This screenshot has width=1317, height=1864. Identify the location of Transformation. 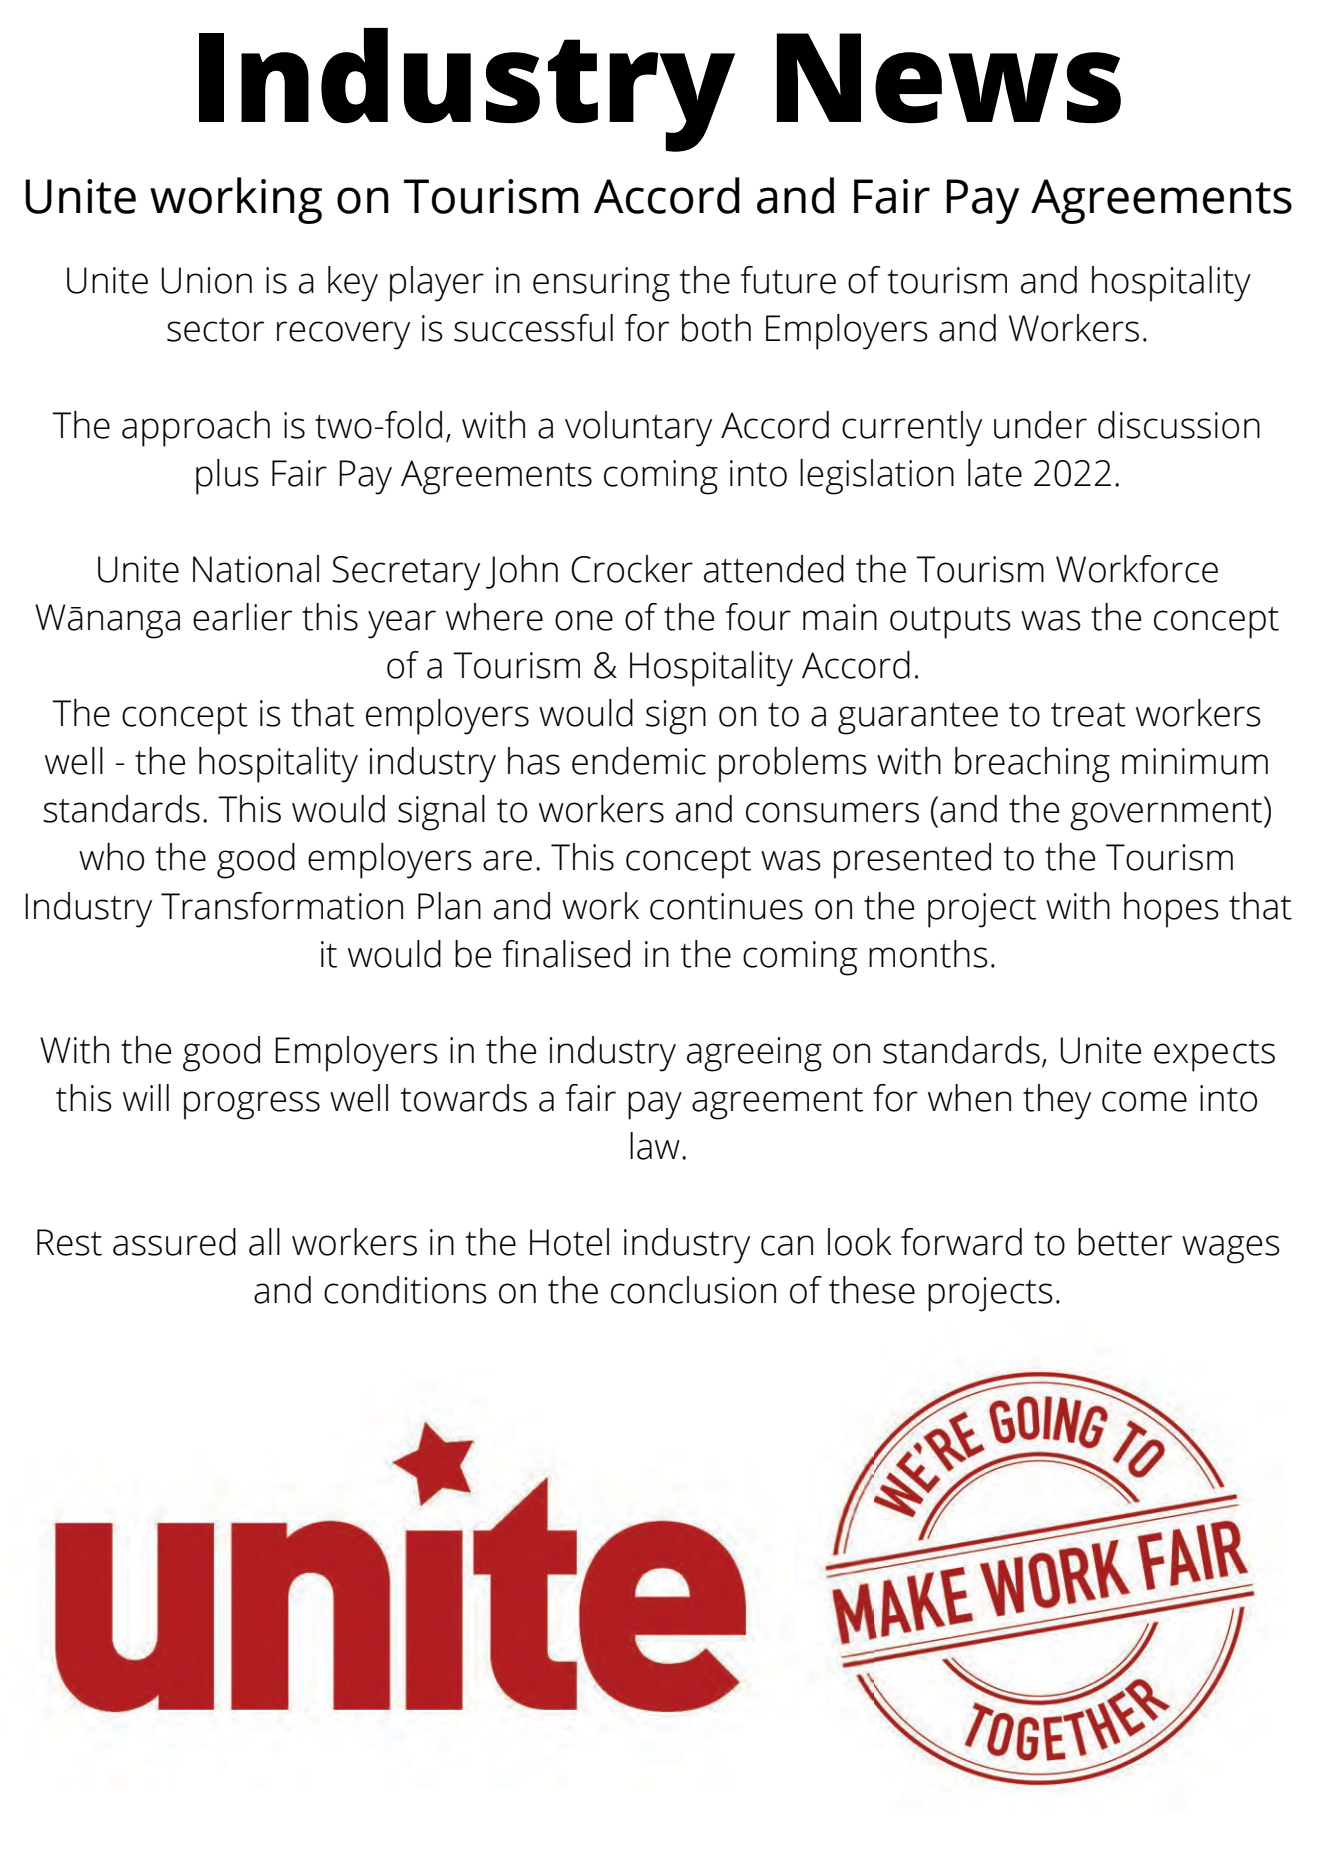
(282, 906).
